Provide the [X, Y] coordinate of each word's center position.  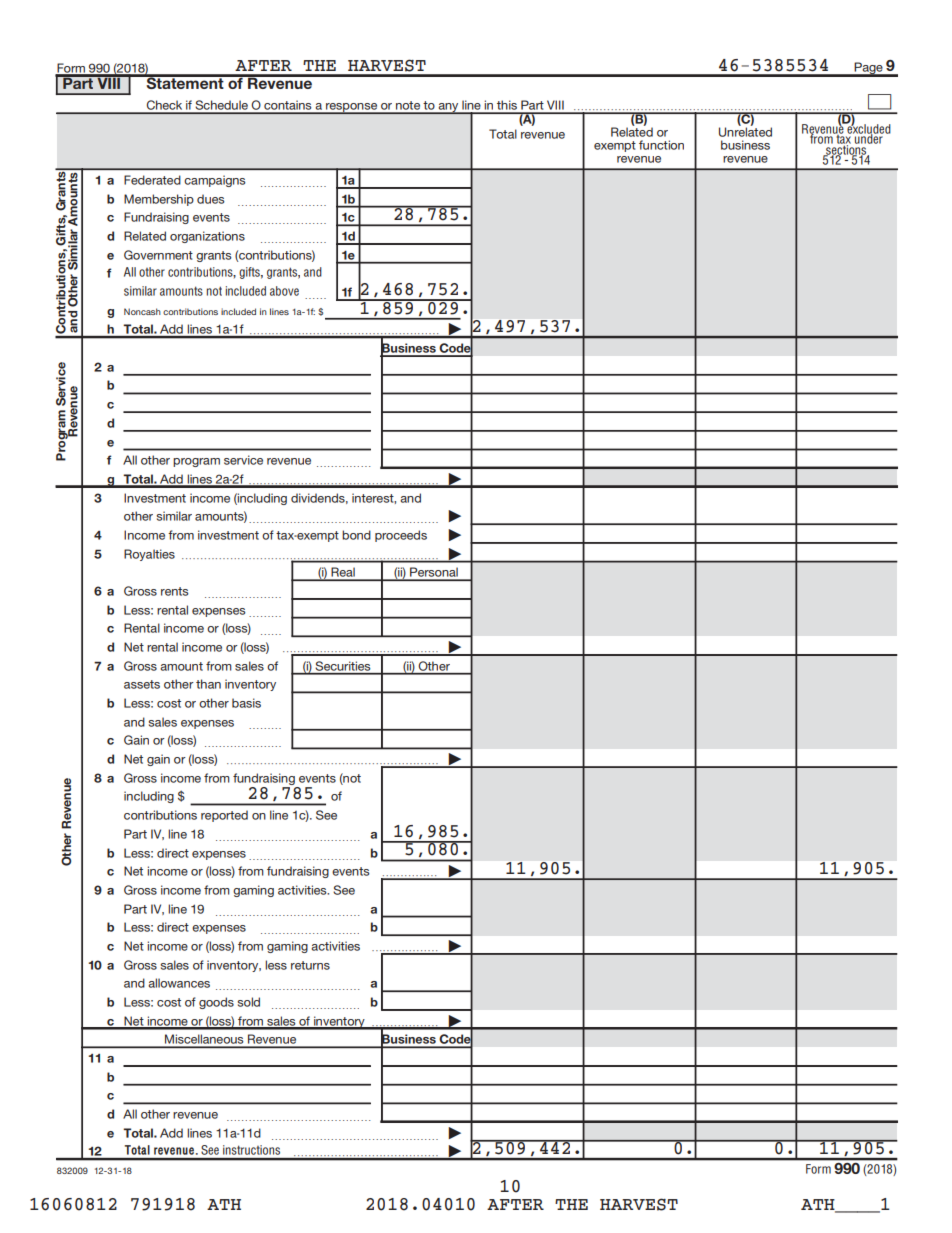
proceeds [401, 536]
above [284, 291]
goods [216, 1003]
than [208, 684]
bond [356, 535]
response [352, 108]
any [448, 108]
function [661, 145]
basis [246, 703]
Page [869, 69]
